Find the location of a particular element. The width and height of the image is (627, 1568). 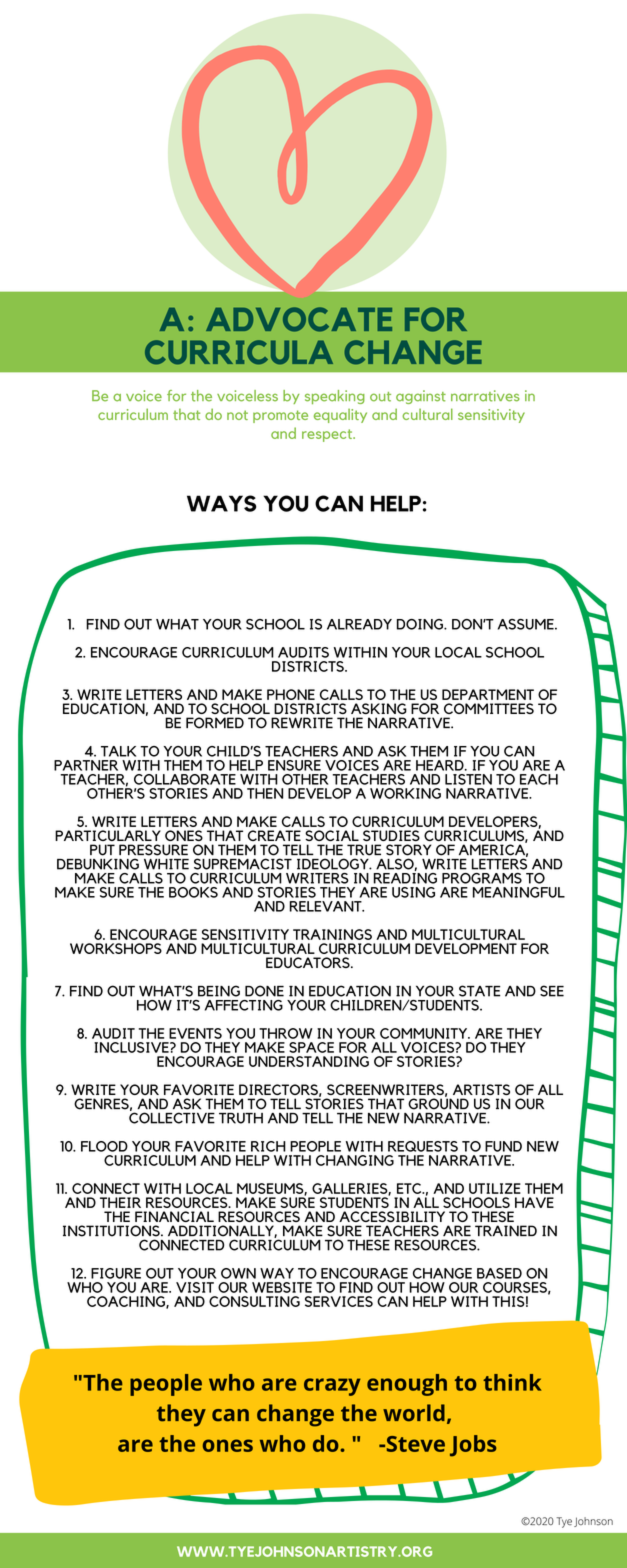

crazy is located at coordinates (332, 1387).
